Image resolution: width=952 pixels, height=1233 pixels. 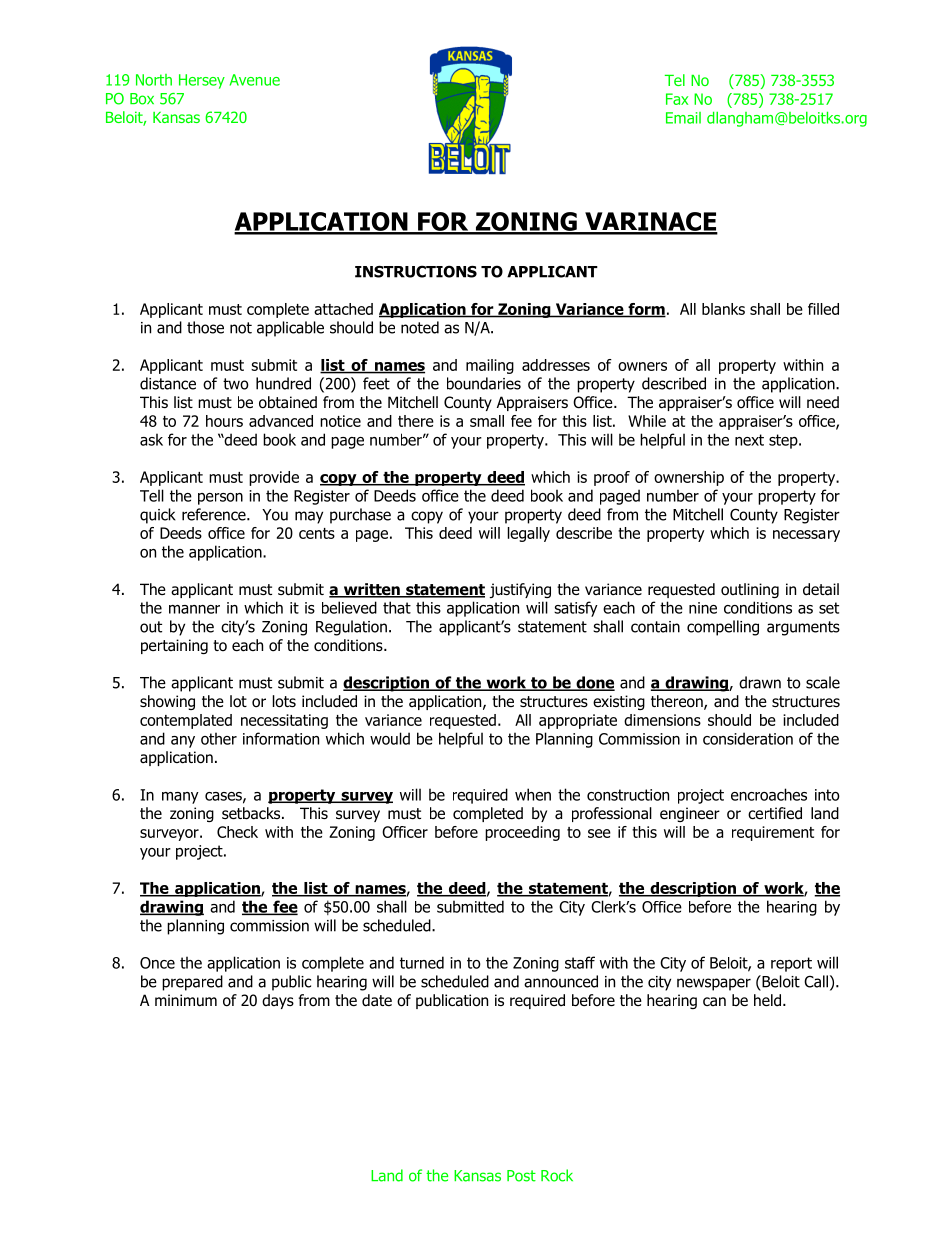 What do you see at coordinates (194, 609) in the page?
I see `manner` at bounding box center [194, 609].
